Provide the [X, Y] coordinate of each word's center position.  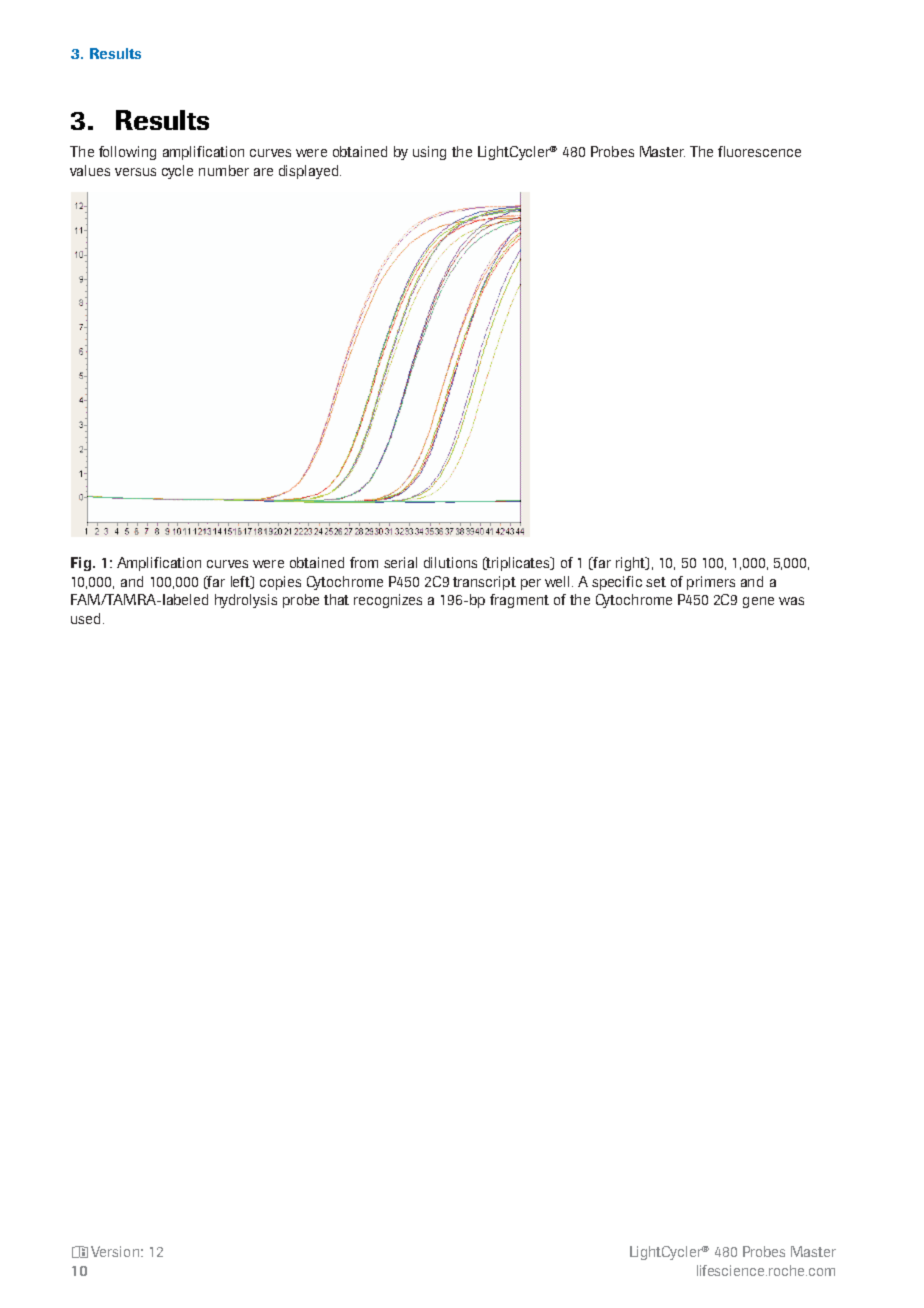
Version [115, 1251]
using [429, 153]
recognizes [388, 601]
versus [135, 172]
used [85, 618]
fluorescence [759, 151]
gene [758, 602]
